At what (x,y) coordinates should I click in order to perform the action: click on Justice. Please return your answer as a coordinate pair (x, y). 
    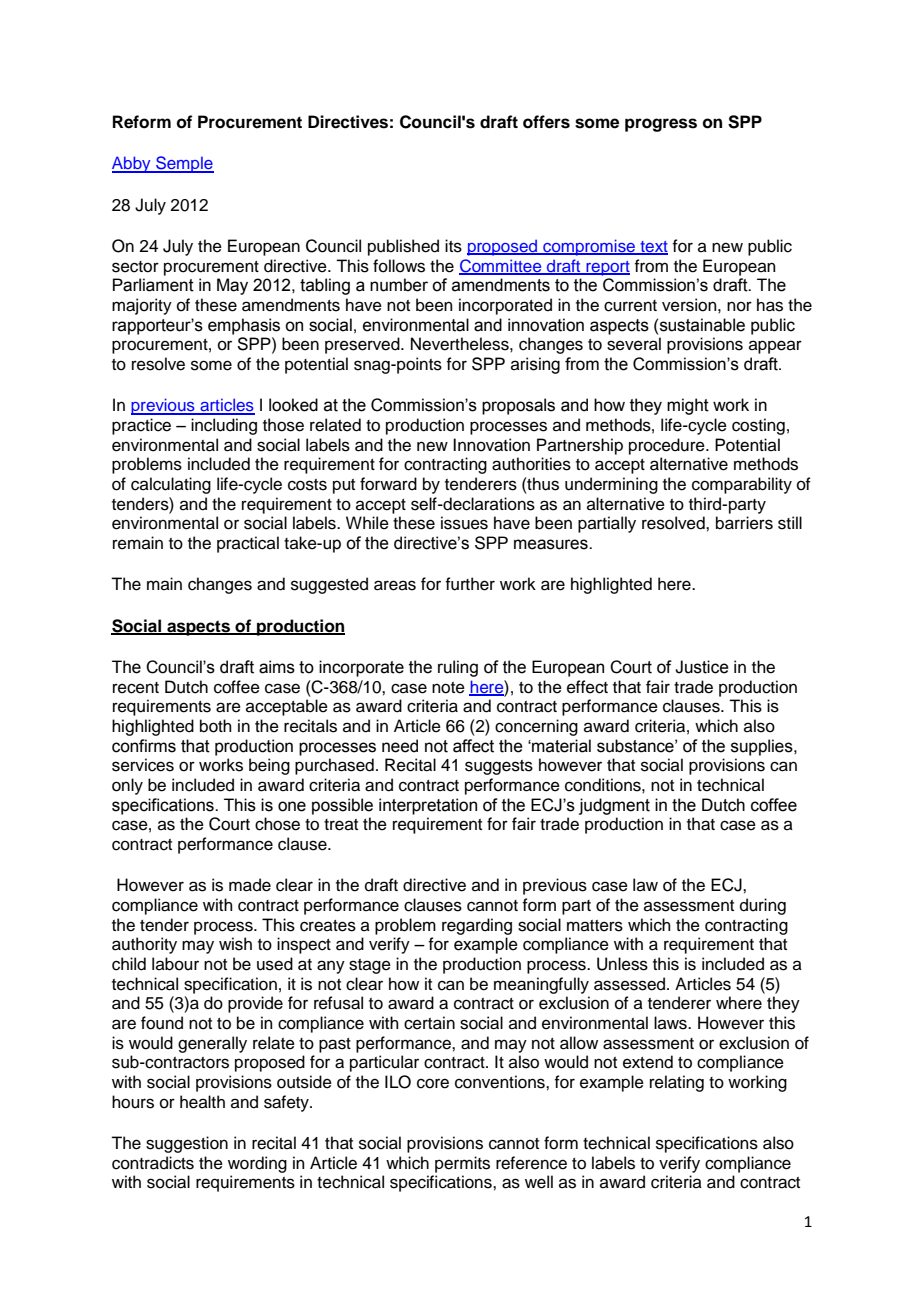
    Looking at the image, I should click on (702, 667).
